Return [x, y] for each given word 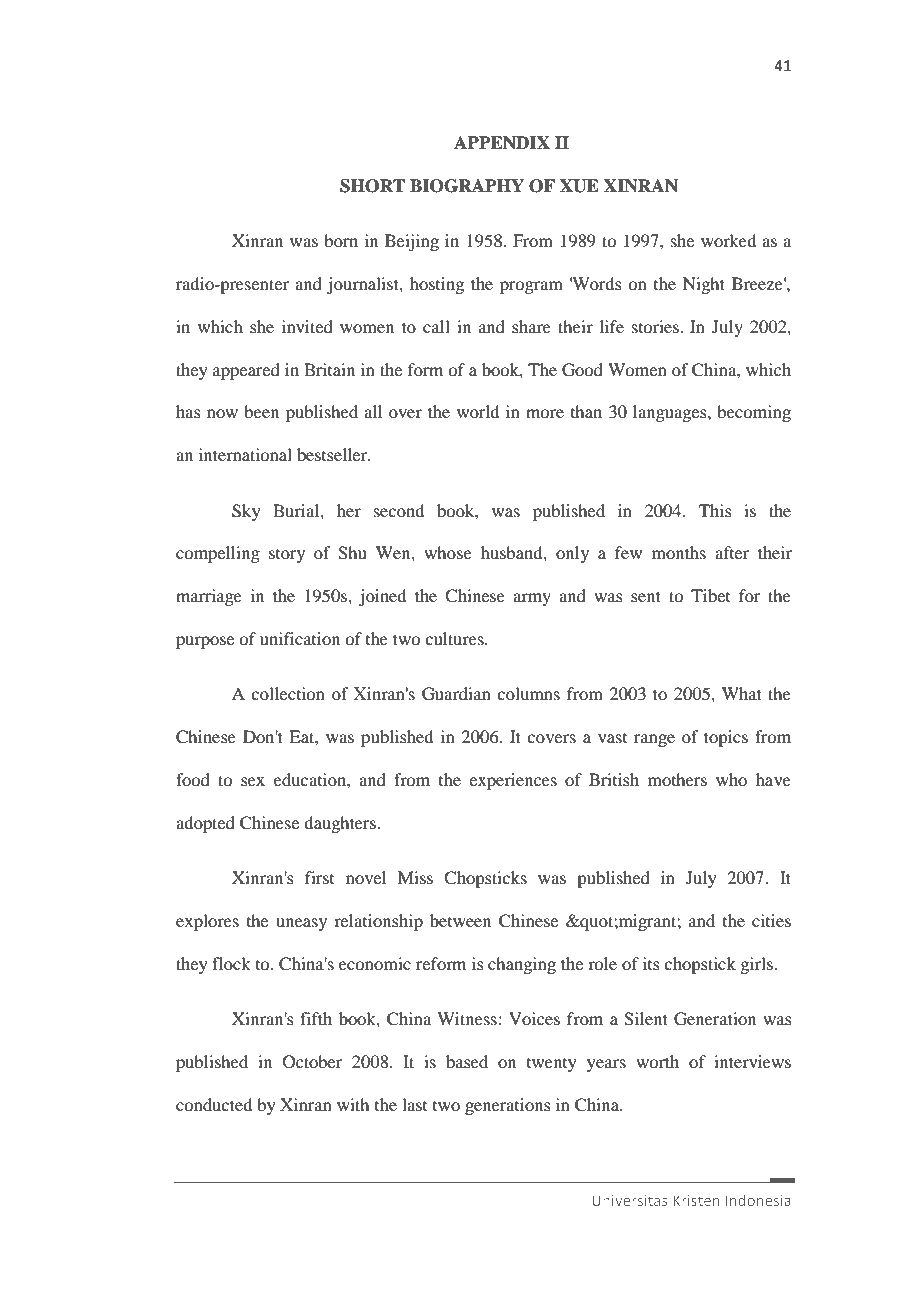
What [742, 693]
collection [288, 693]
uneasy [301, 924]
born [341, 240]
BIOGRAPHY [467, 186]
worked [728, 240]
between [460, 920]
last [414, 1104]
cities [771, 920]
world [478, 411]
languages [671, 413]
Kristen [696, 1200]
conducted [214, 1104]
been [261, 411]
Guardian [456, 694]
